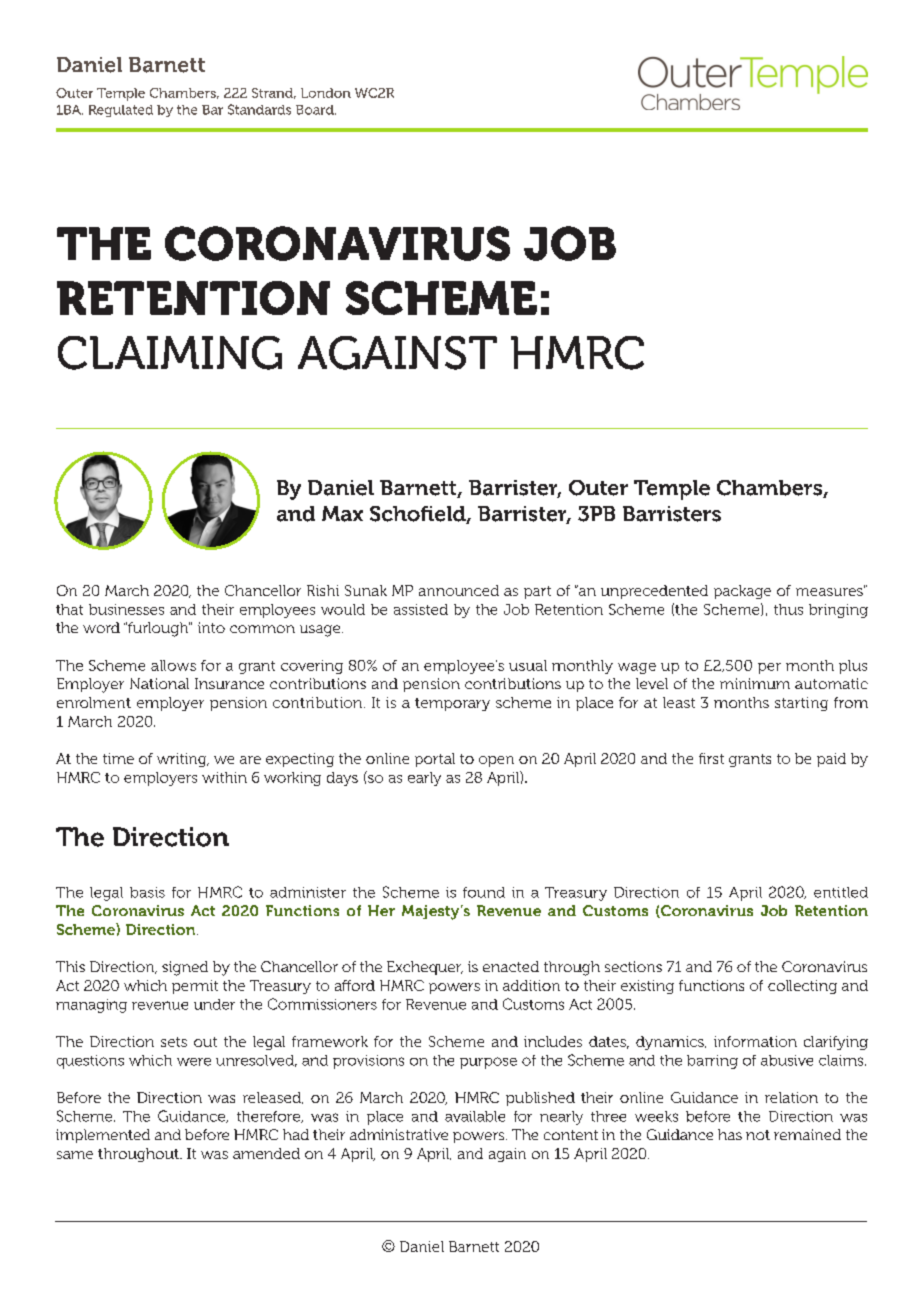  What do you see at coordinates (475, 1116) in the screenshot?
I see `available` at bounding box center [475, 1116].
